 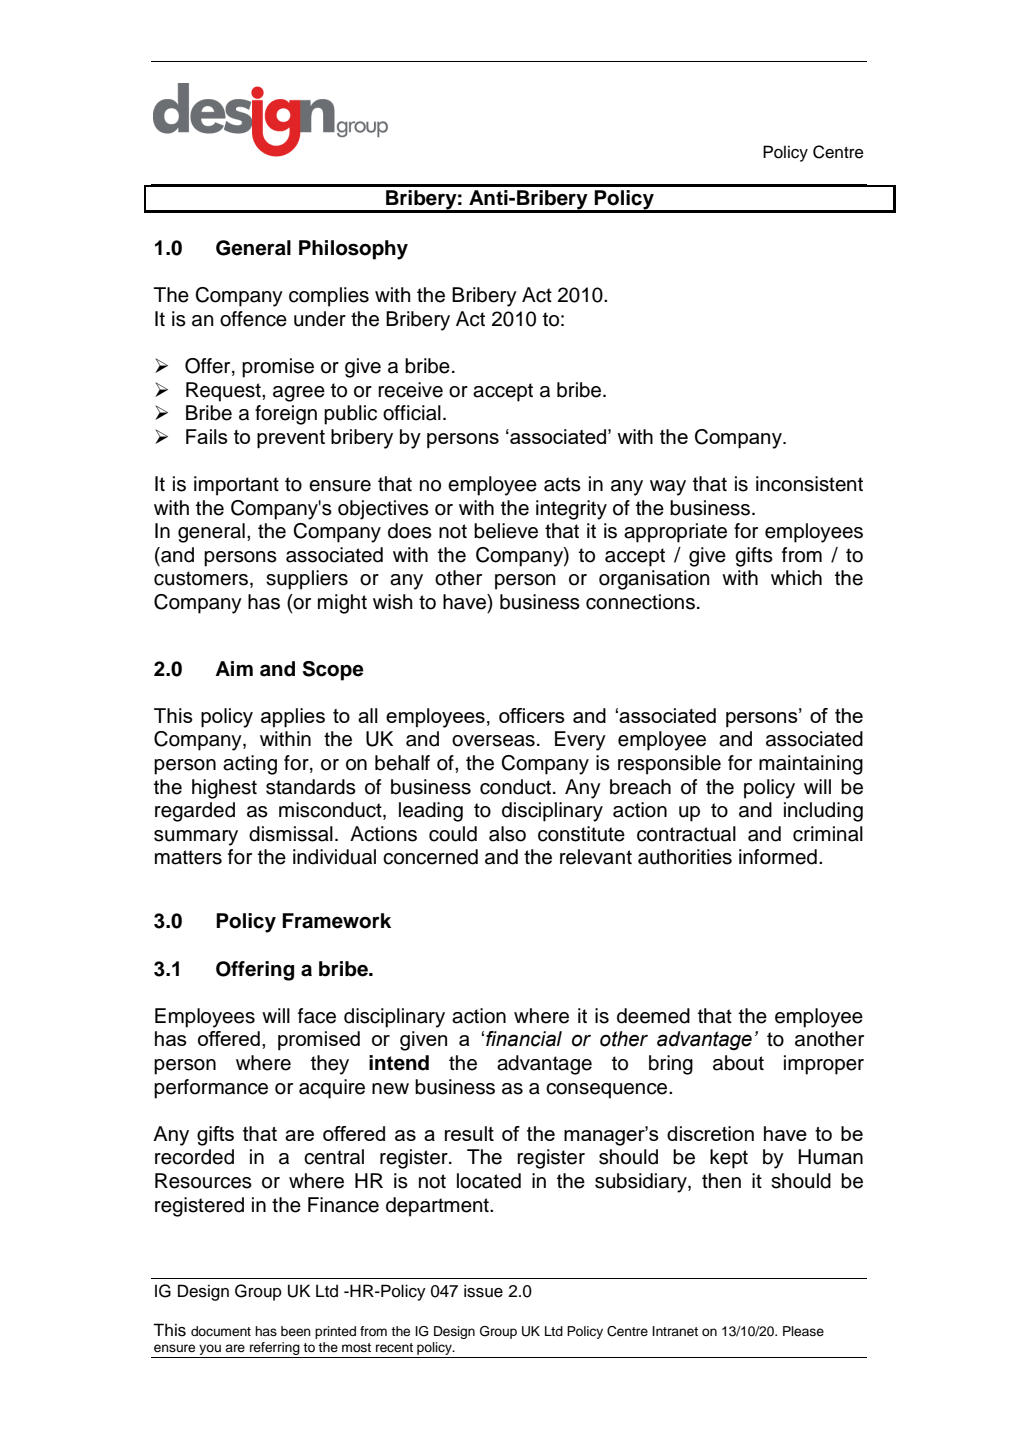 I want to click on also, so click(x=507, y=834).
